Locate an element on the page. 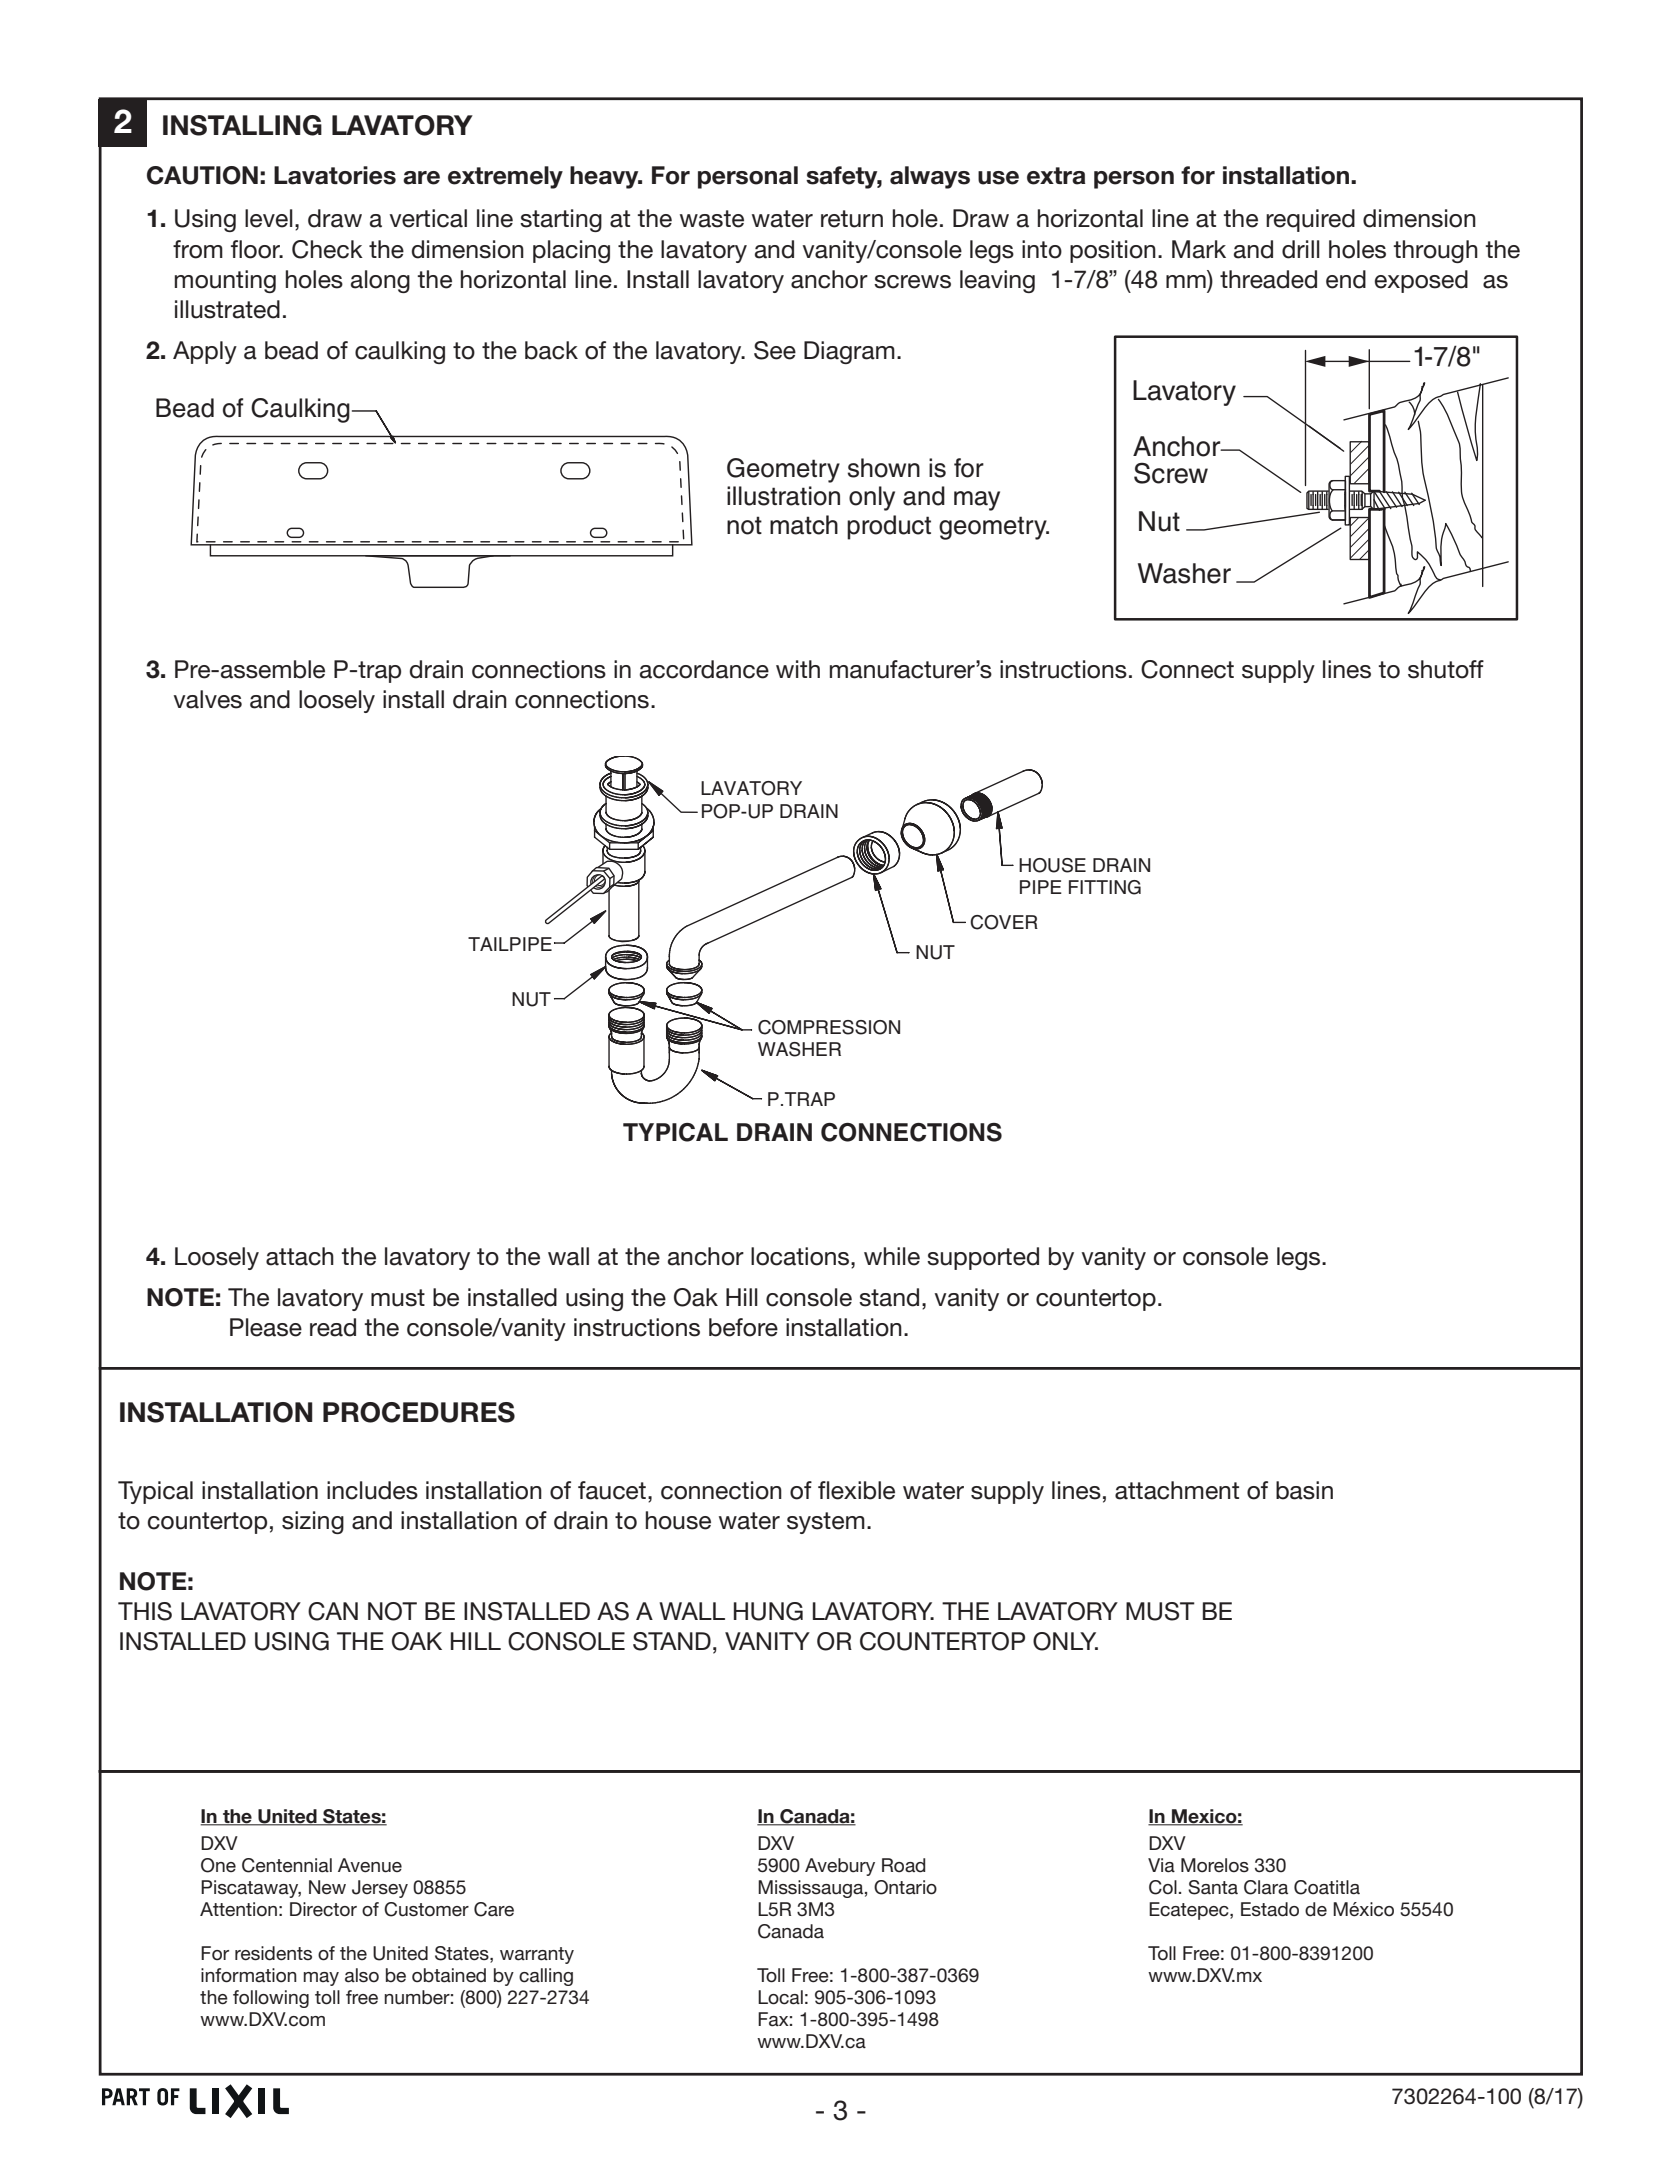 The height and width of the document is (2173, 1679). residents is located at coordinates (273, 1953).
